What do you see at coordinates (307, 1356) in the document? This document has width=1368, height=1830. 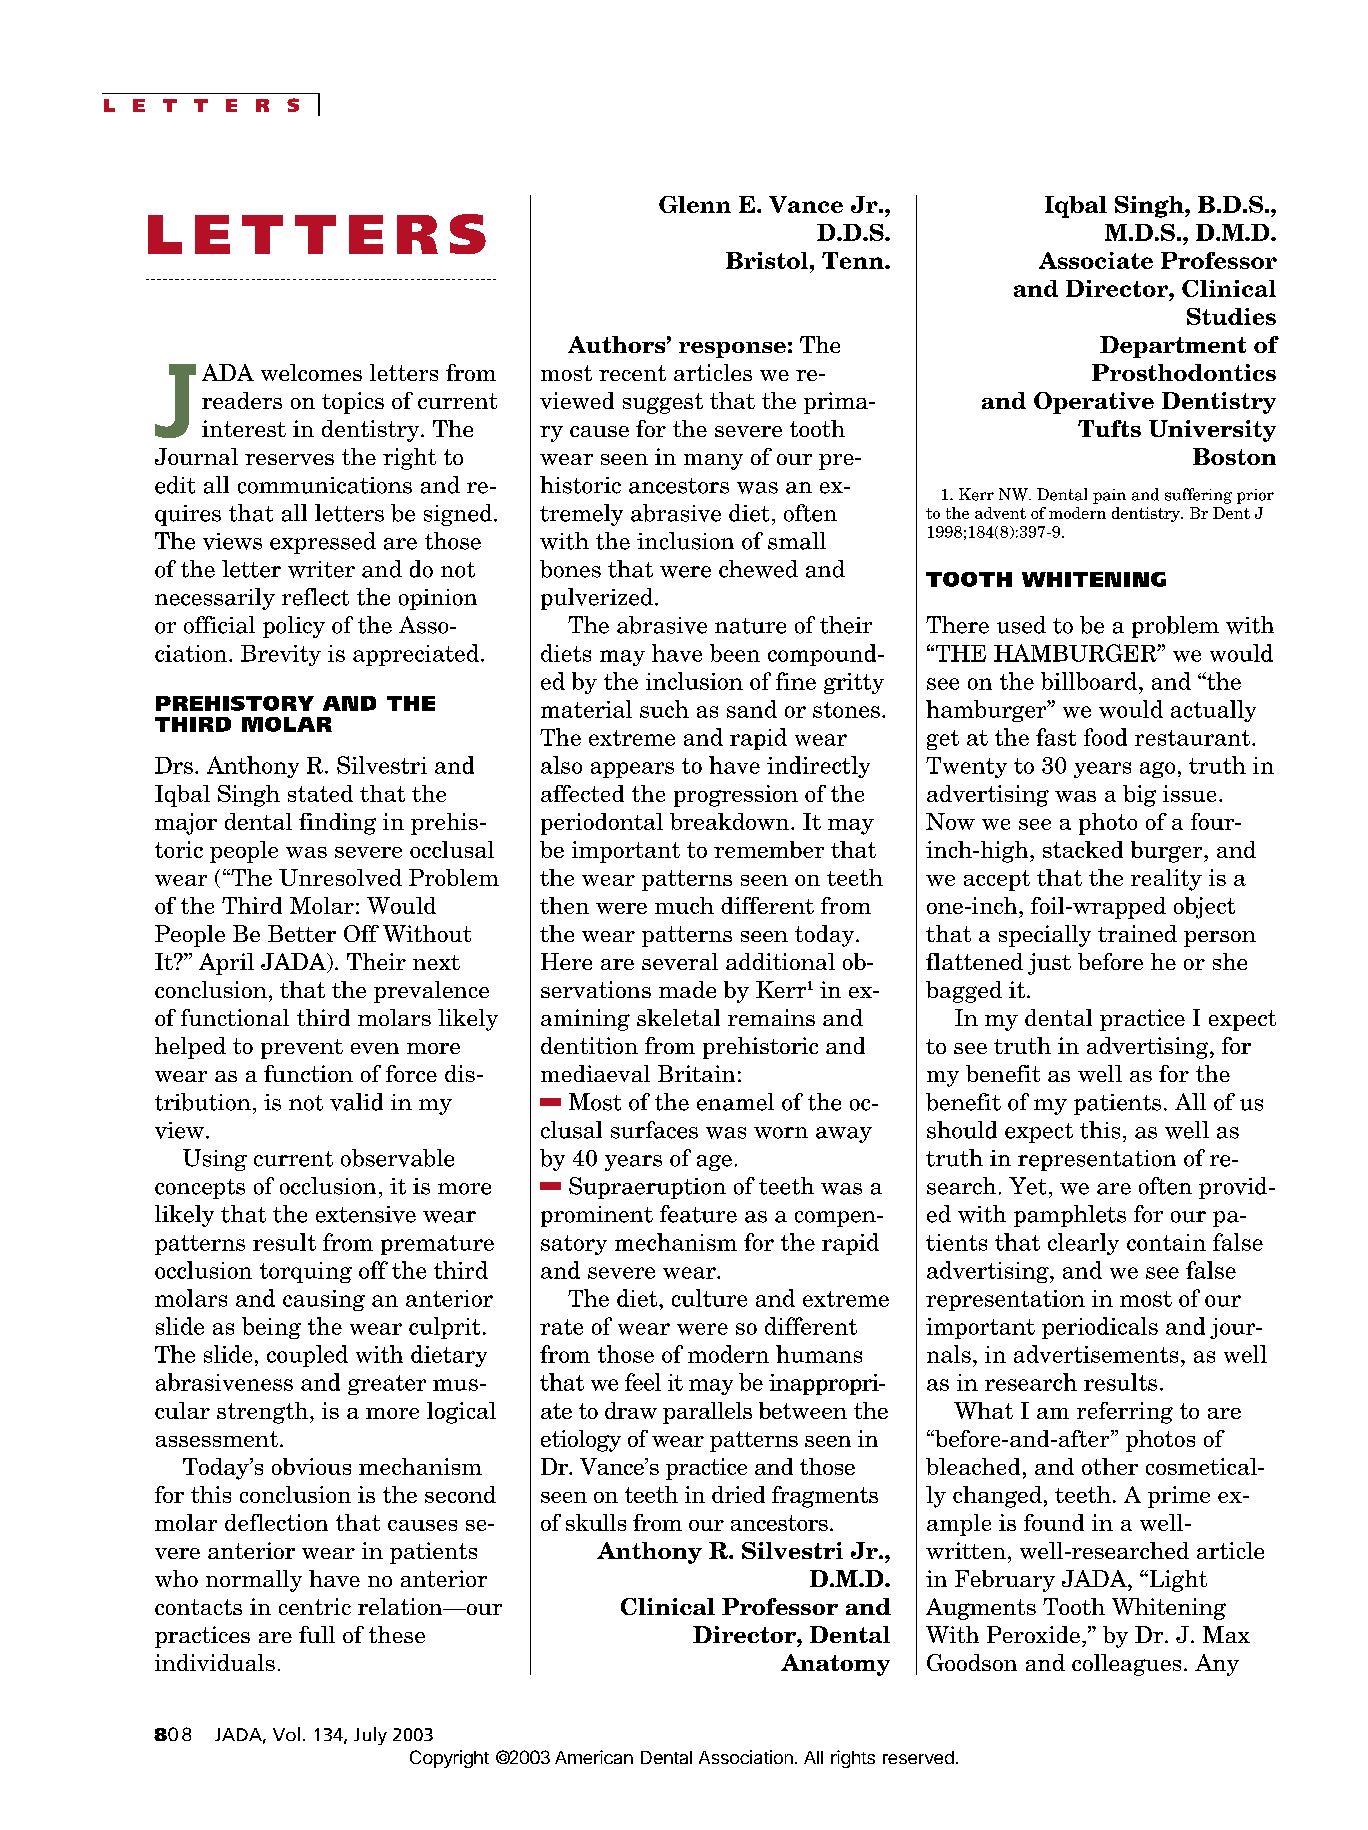 I see `coupled` at bounding box center [307, 1356].
